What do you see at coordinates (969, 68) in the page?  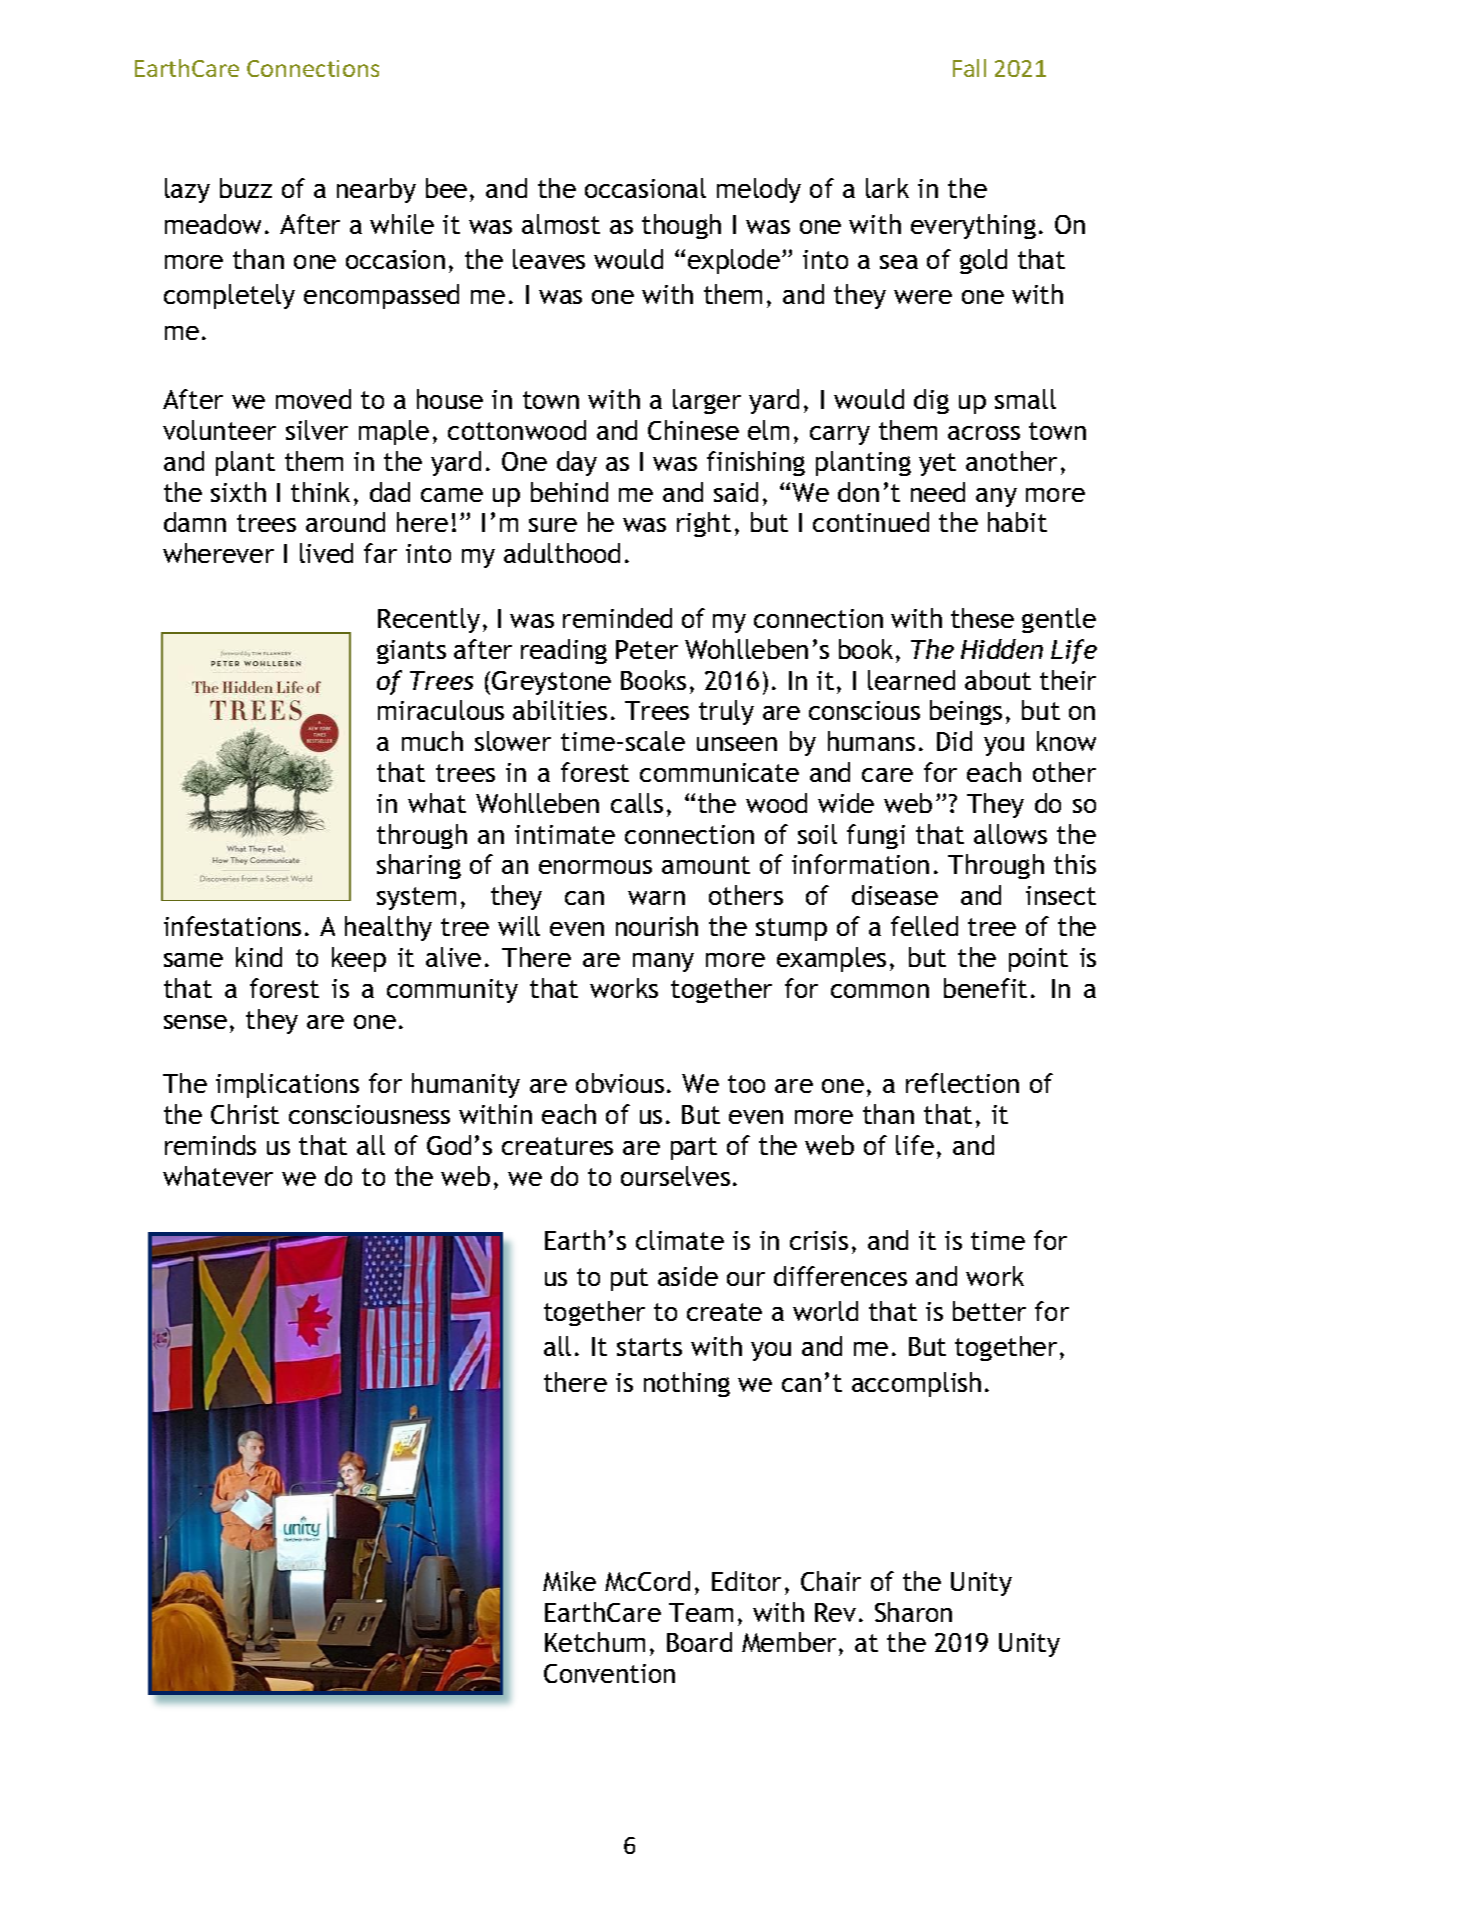 I see `Fall` at bounding box center [969, 68].
